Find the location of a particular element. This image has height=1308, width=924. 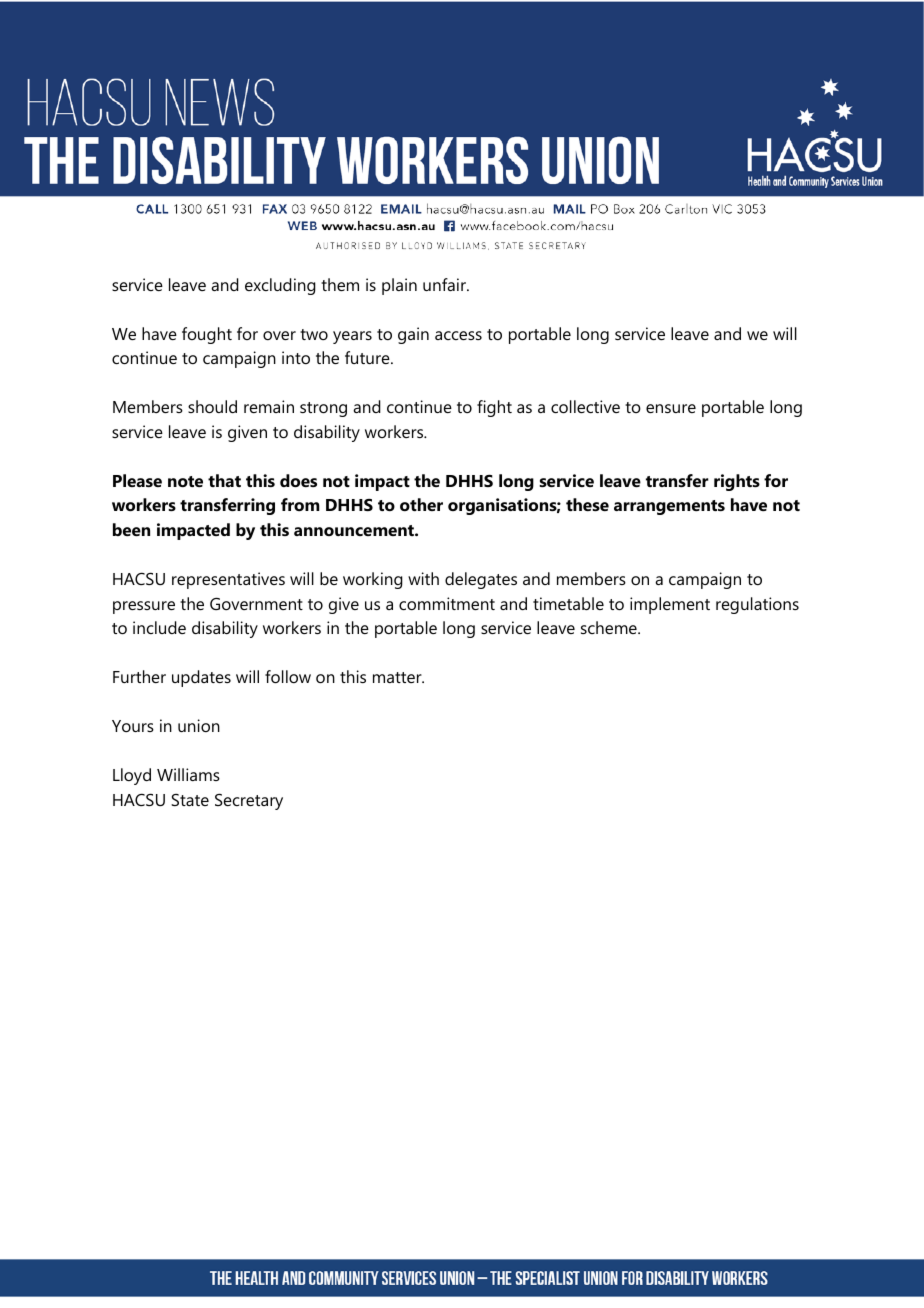

excluding is located at coordinates (280, 286).
